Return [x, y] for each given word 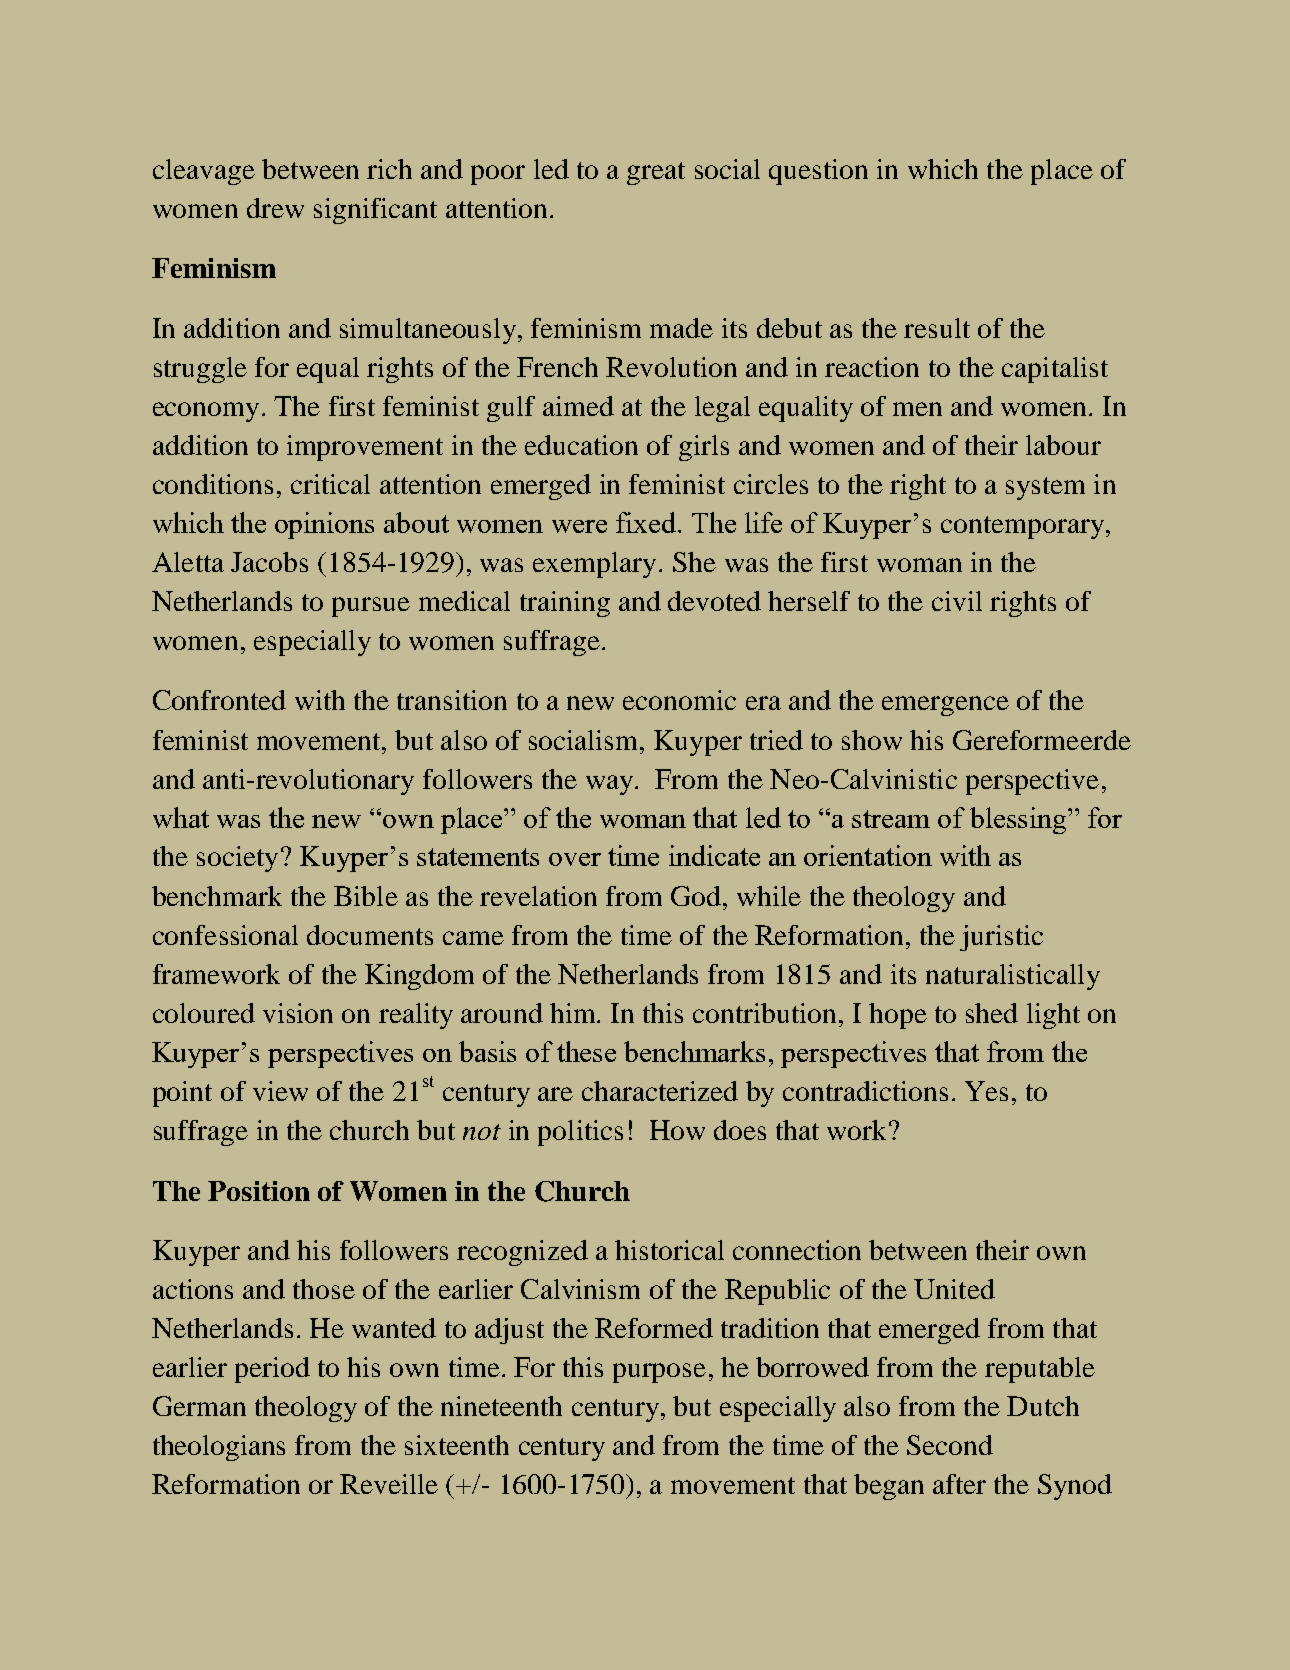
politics [580, 1133]
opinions [324, 525]
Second [950, 1445]
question [818, 172]
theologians [219, 1448]
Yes [986, 1091]
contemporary [1022, 527]
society [237, 859]
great [656, 173]
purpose [659, 1373]
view [280, 1091]
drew [275, 208]
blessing [1019, 820]
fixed [647, 522]
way [611, 785]
